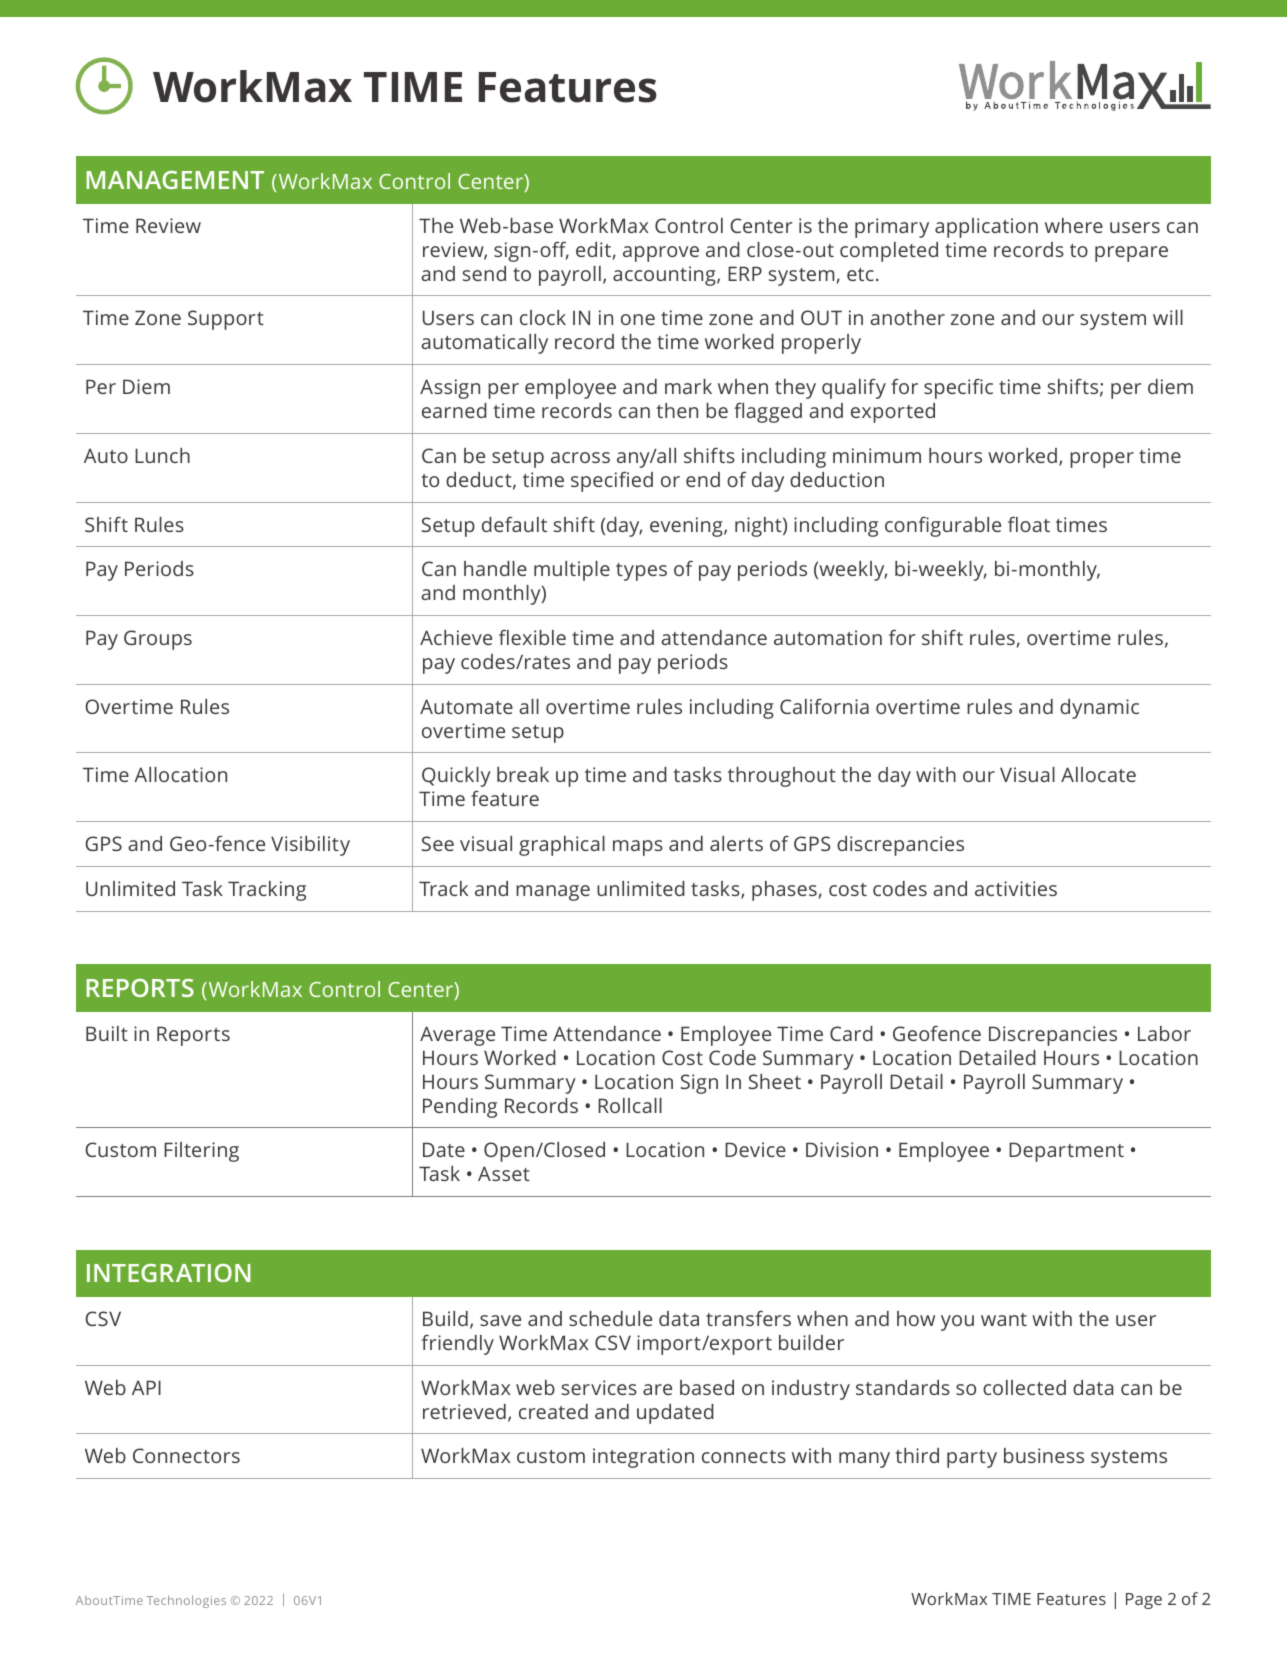 The height and width of the image is (1666, 1287). What do you see at coordinates (1074, 225) in the image?
I see `where` at bounding box center [1074, 225].
